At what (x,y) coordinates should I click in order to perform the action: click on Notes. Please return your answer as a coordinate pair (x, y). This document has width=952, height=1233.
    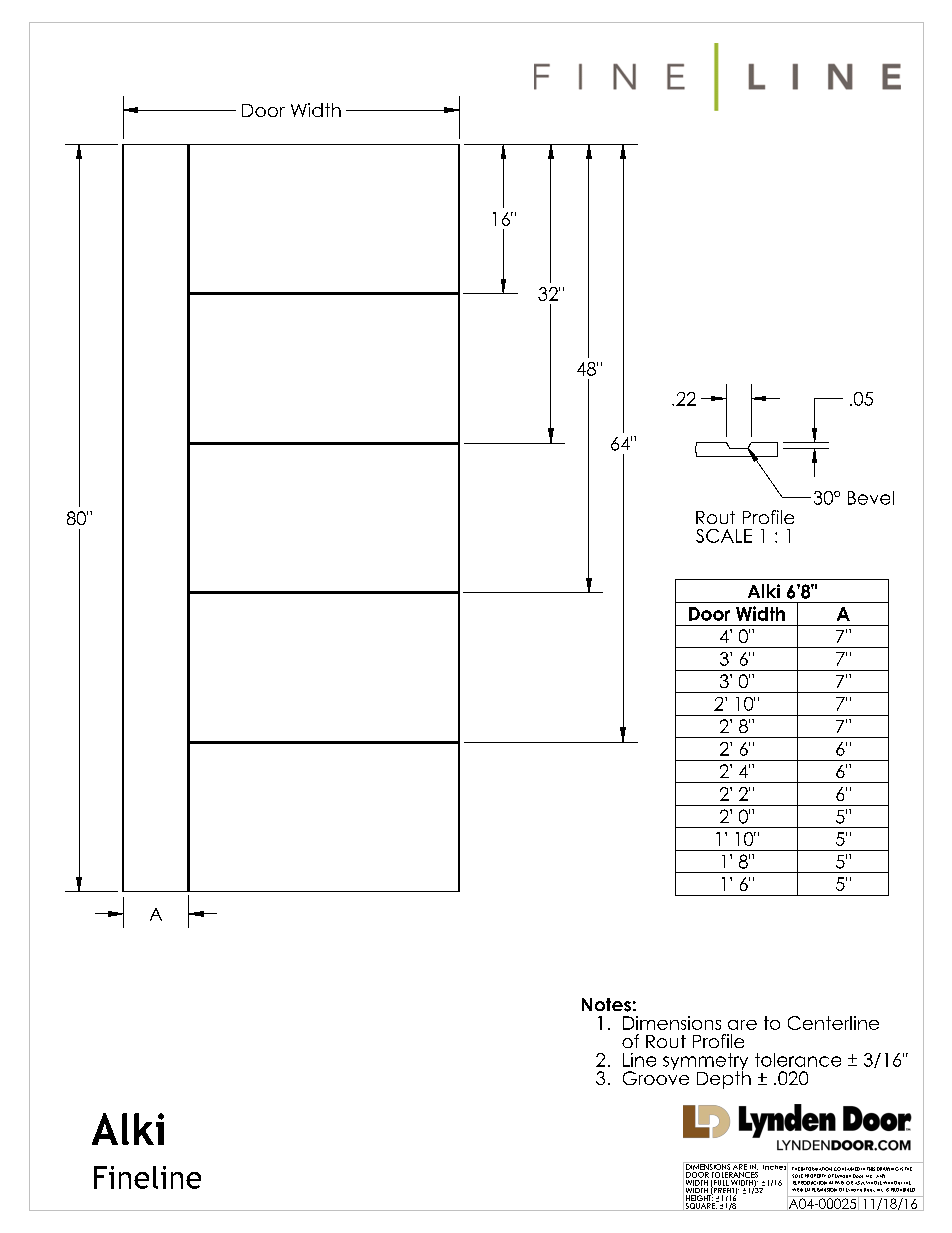
    Looking at the image, I should click on (606, 1005).
